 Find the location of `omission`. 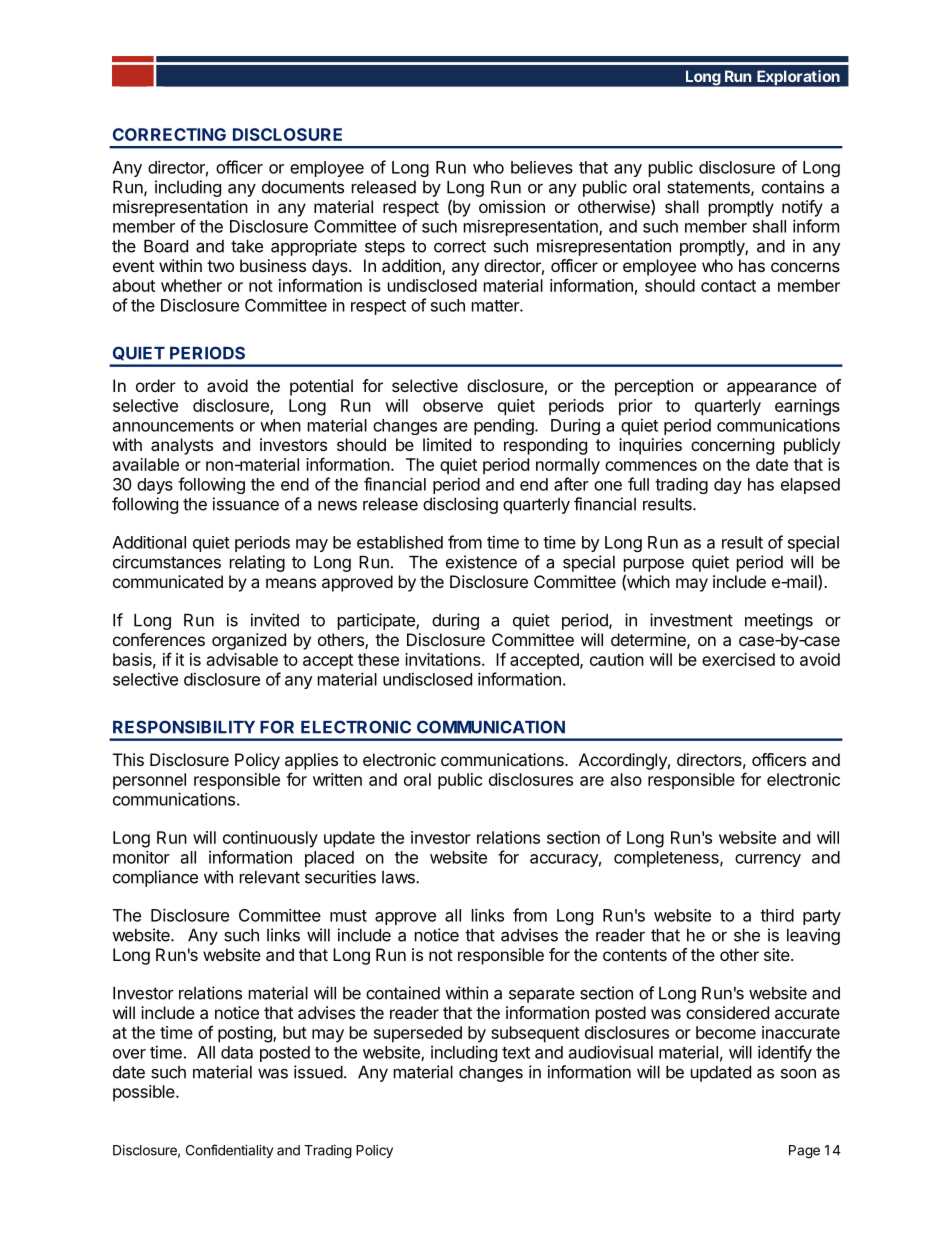

omission is located at coordinates (512, 206).
